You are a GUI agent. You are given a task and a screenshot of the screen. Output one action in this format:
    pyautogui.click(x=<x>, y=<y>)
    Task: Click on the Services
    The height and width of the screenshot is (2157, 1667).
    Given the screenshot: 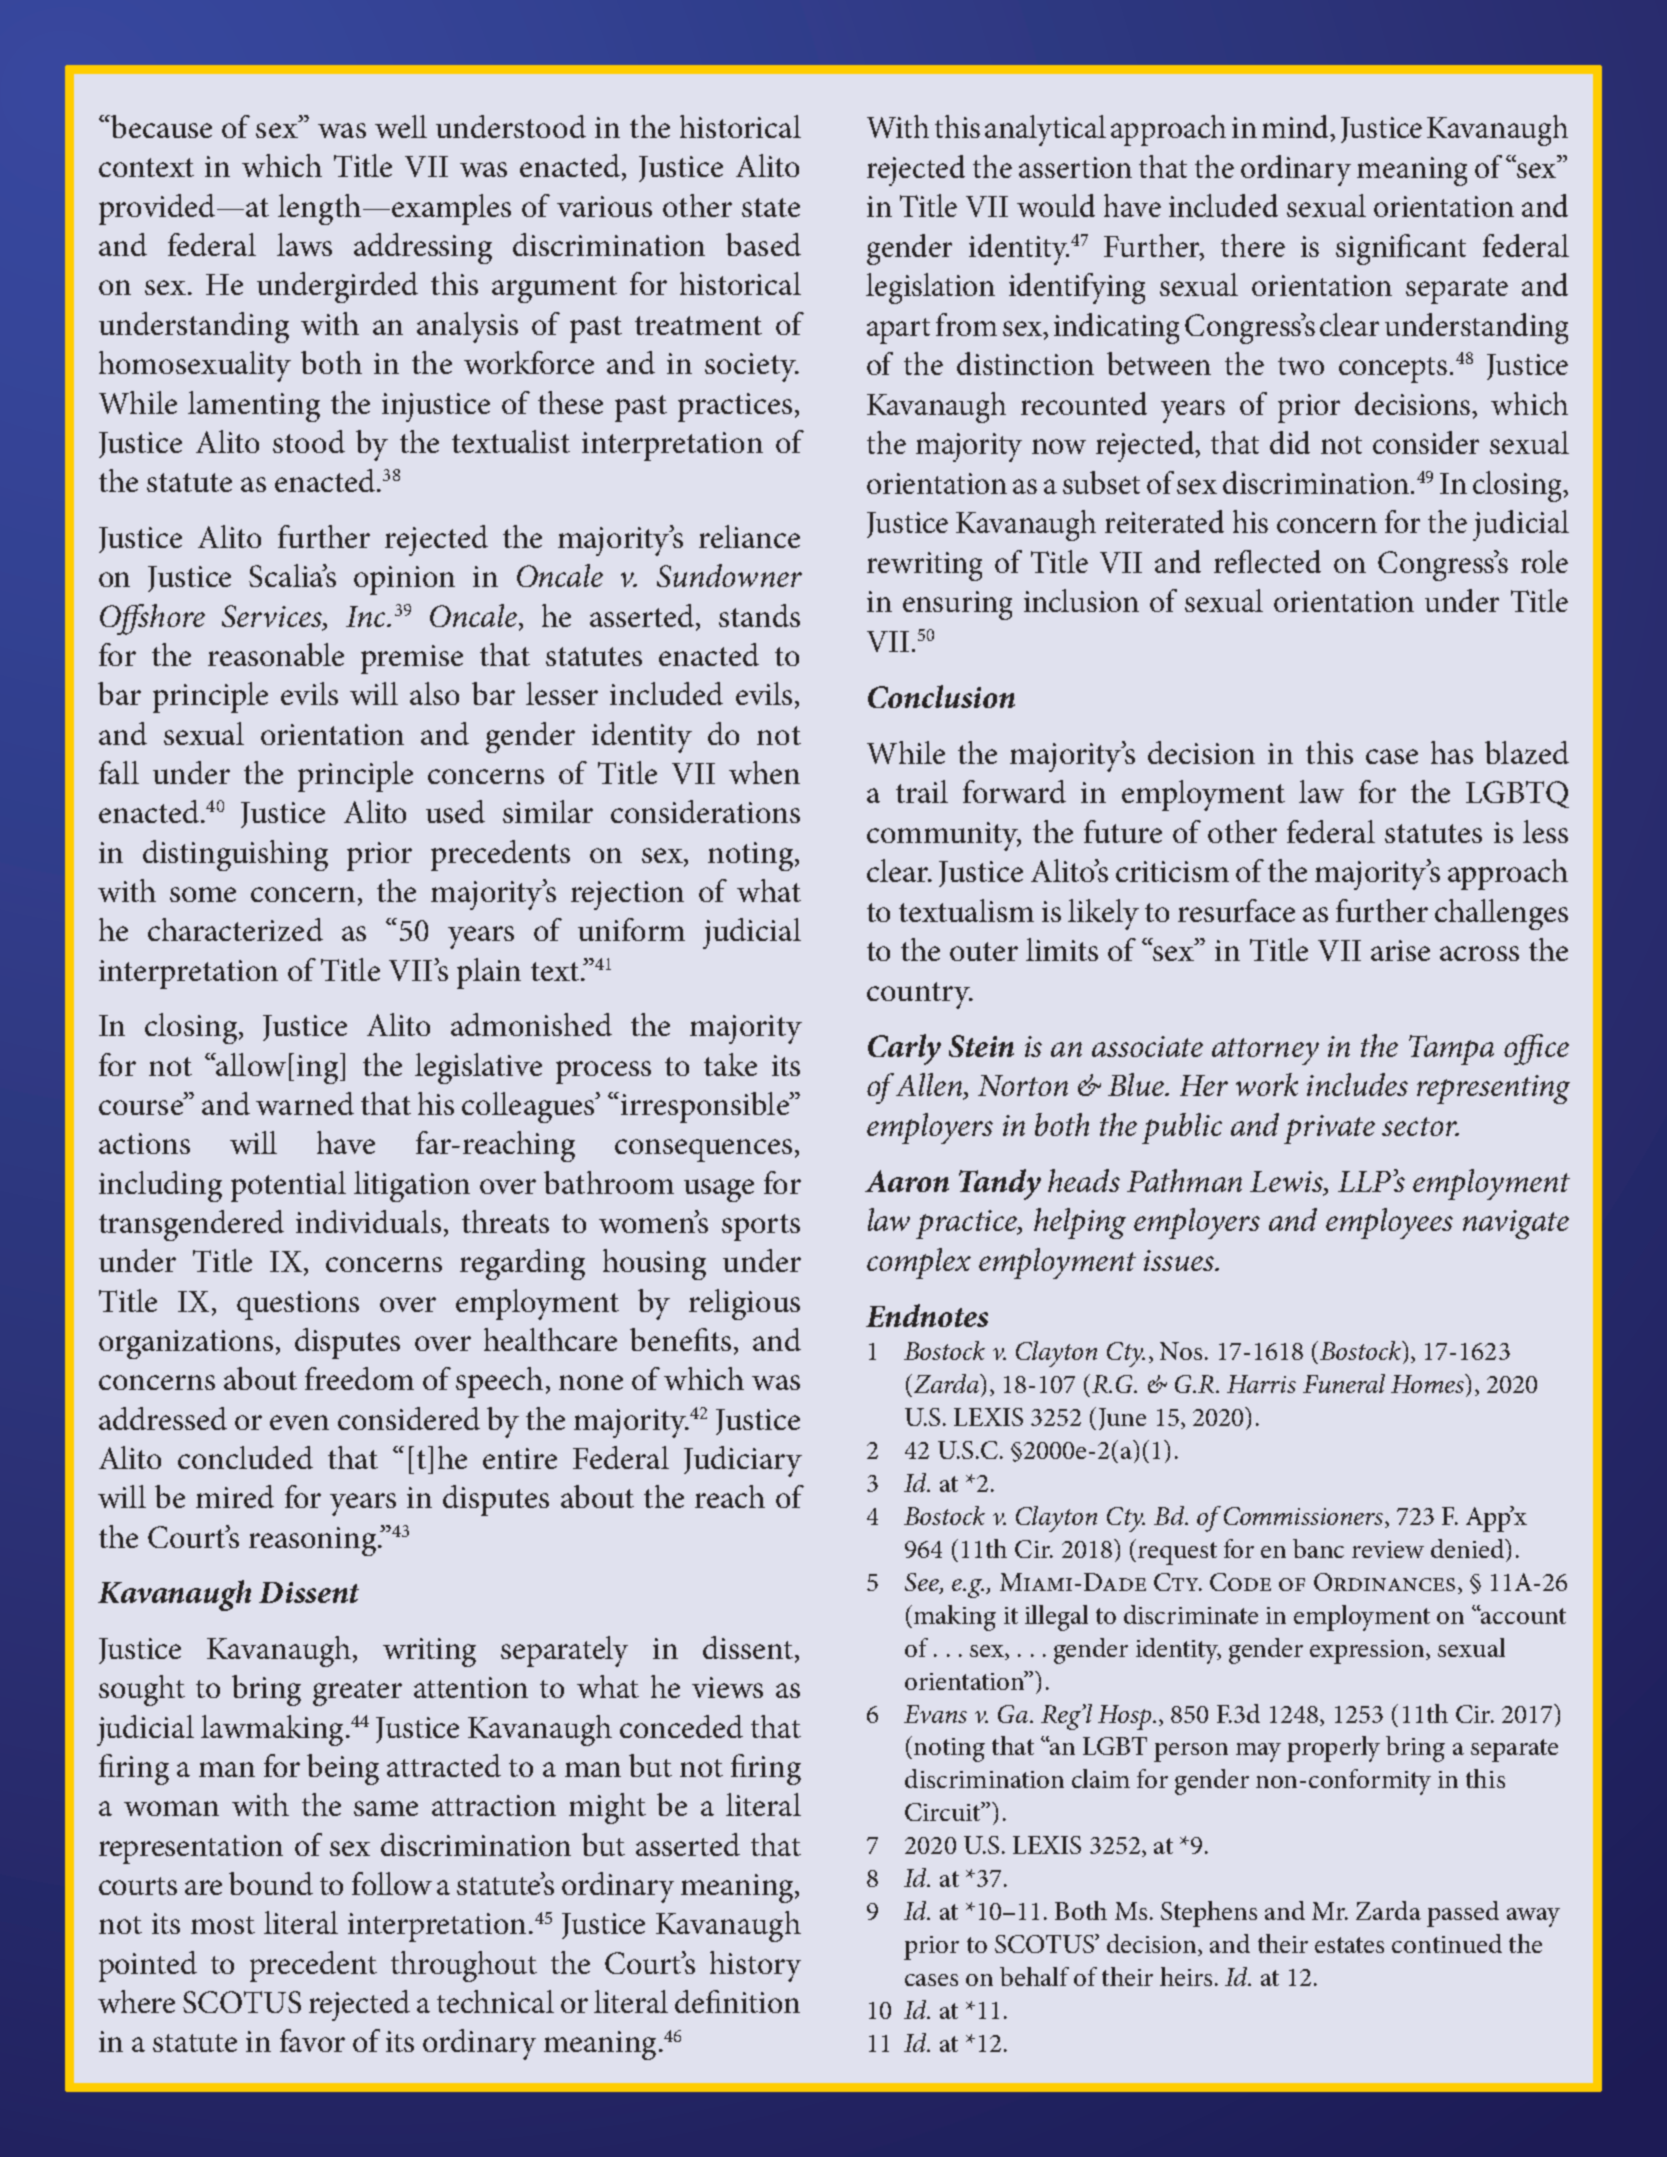 What is the action you would take?
    pyautogui.click(x=273, y=617)
